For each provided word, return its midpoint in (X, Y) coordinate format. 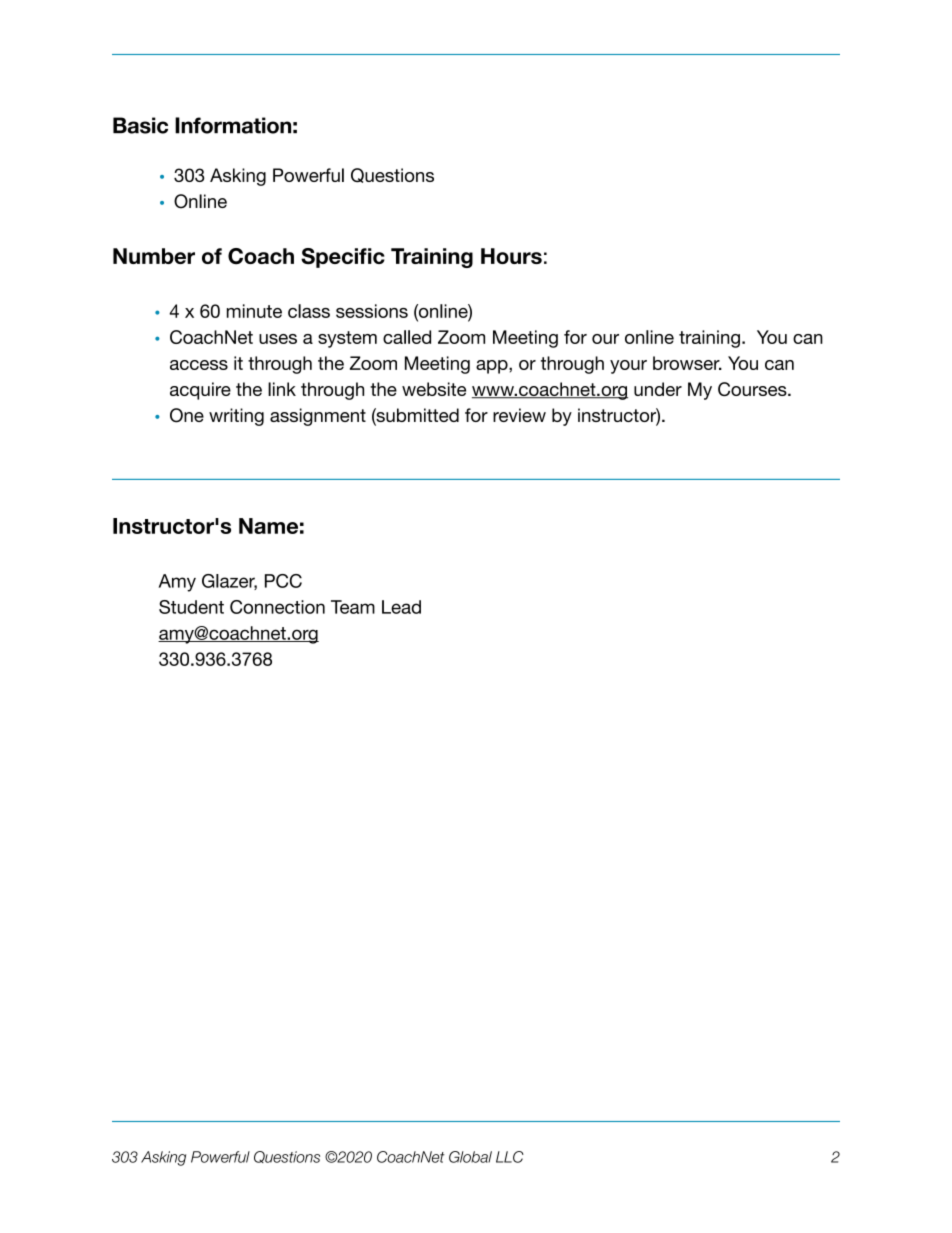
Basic (140, 125)
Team (353, 607)
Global (470, 1157)
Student (191, 607)
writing (236, 417)
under (658, 389)
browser (687, 363)
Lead (401, 607)
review (519, 415)
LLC (510, 1157)
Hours (511, 256)
